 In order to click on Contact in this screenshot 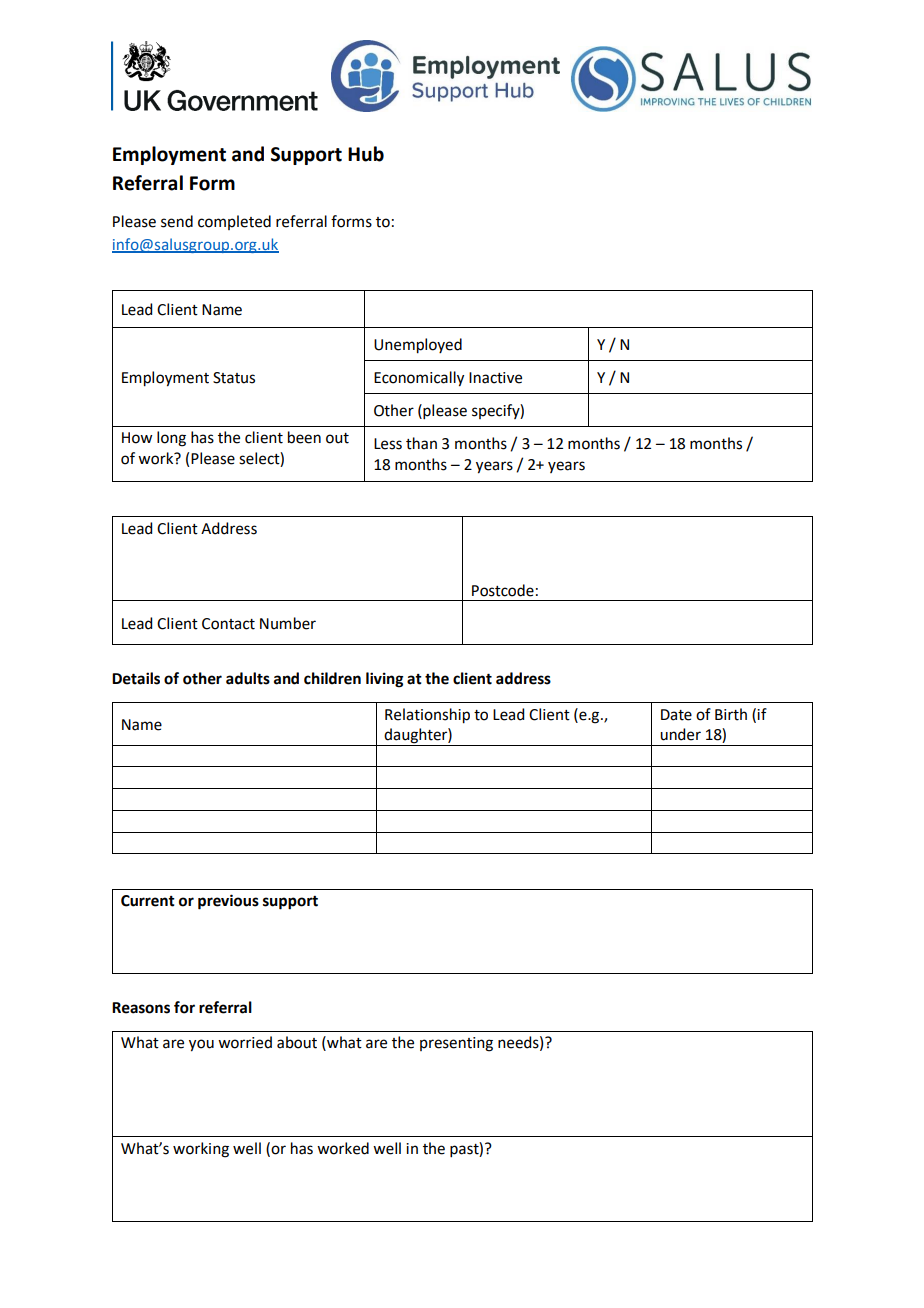, I will do `click(228, 624)`.
